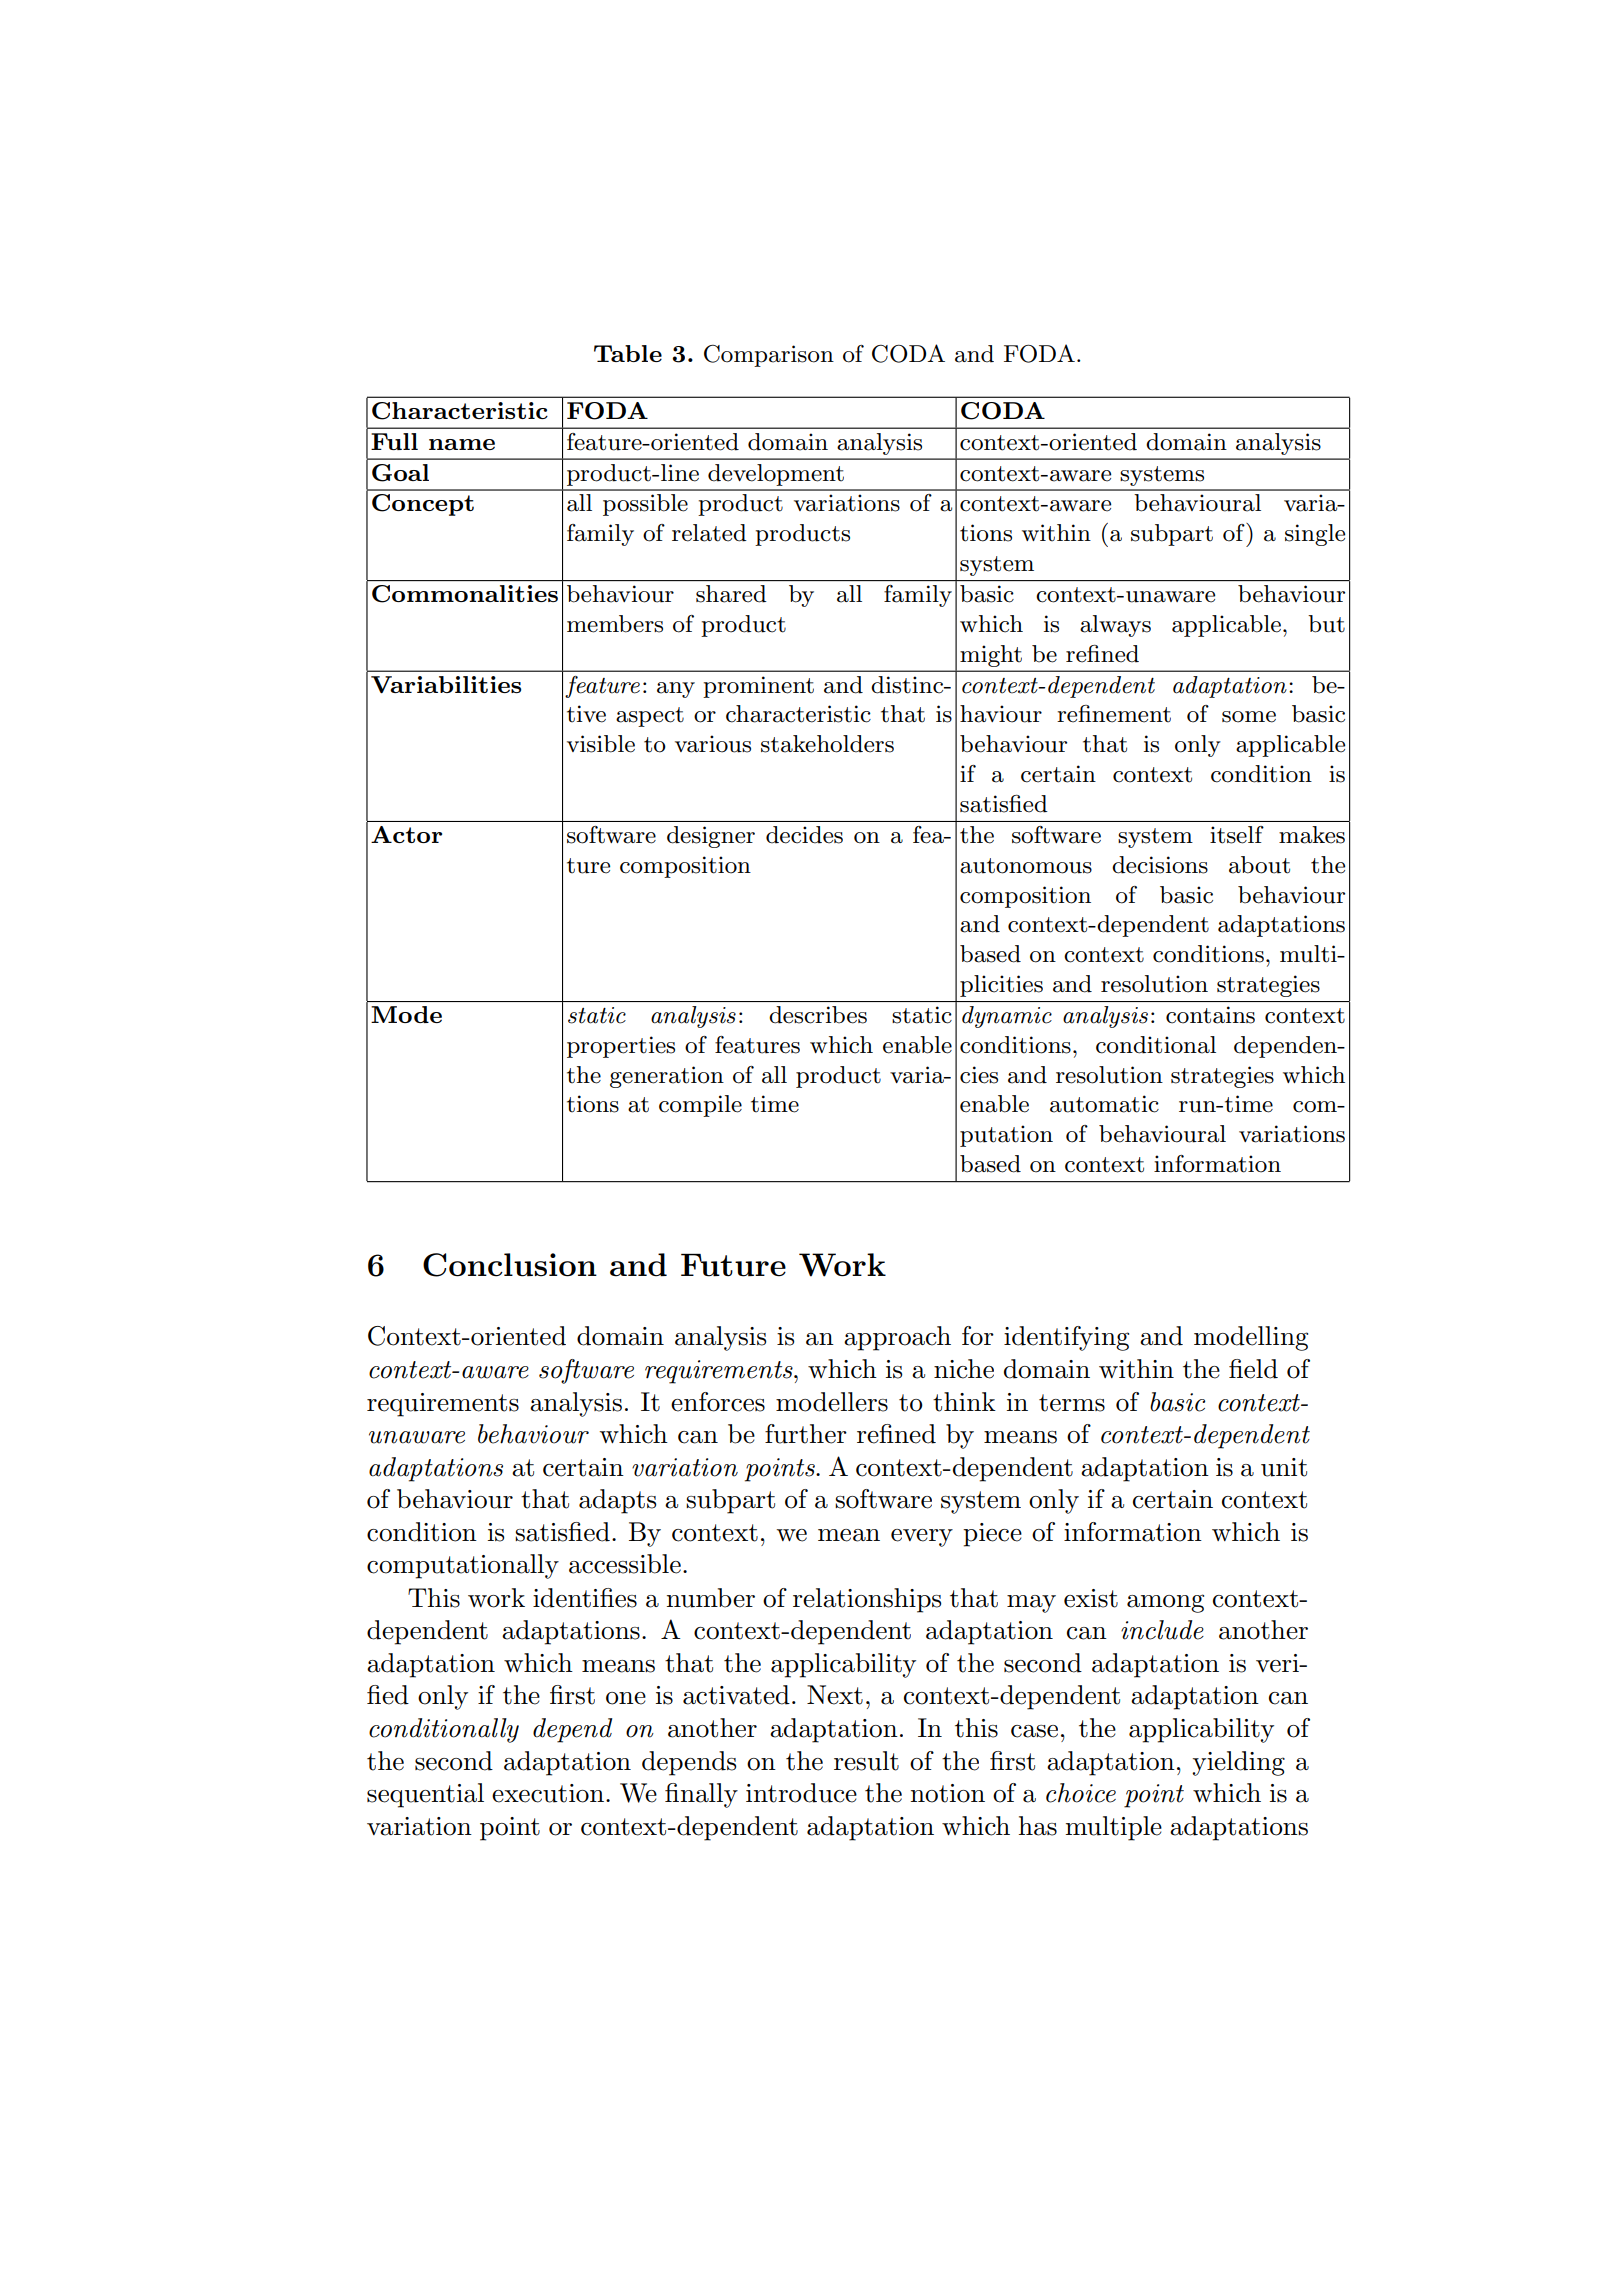 This screenshot has height=2292, width=1621. I want to click on describes, so click(818, 1015).
